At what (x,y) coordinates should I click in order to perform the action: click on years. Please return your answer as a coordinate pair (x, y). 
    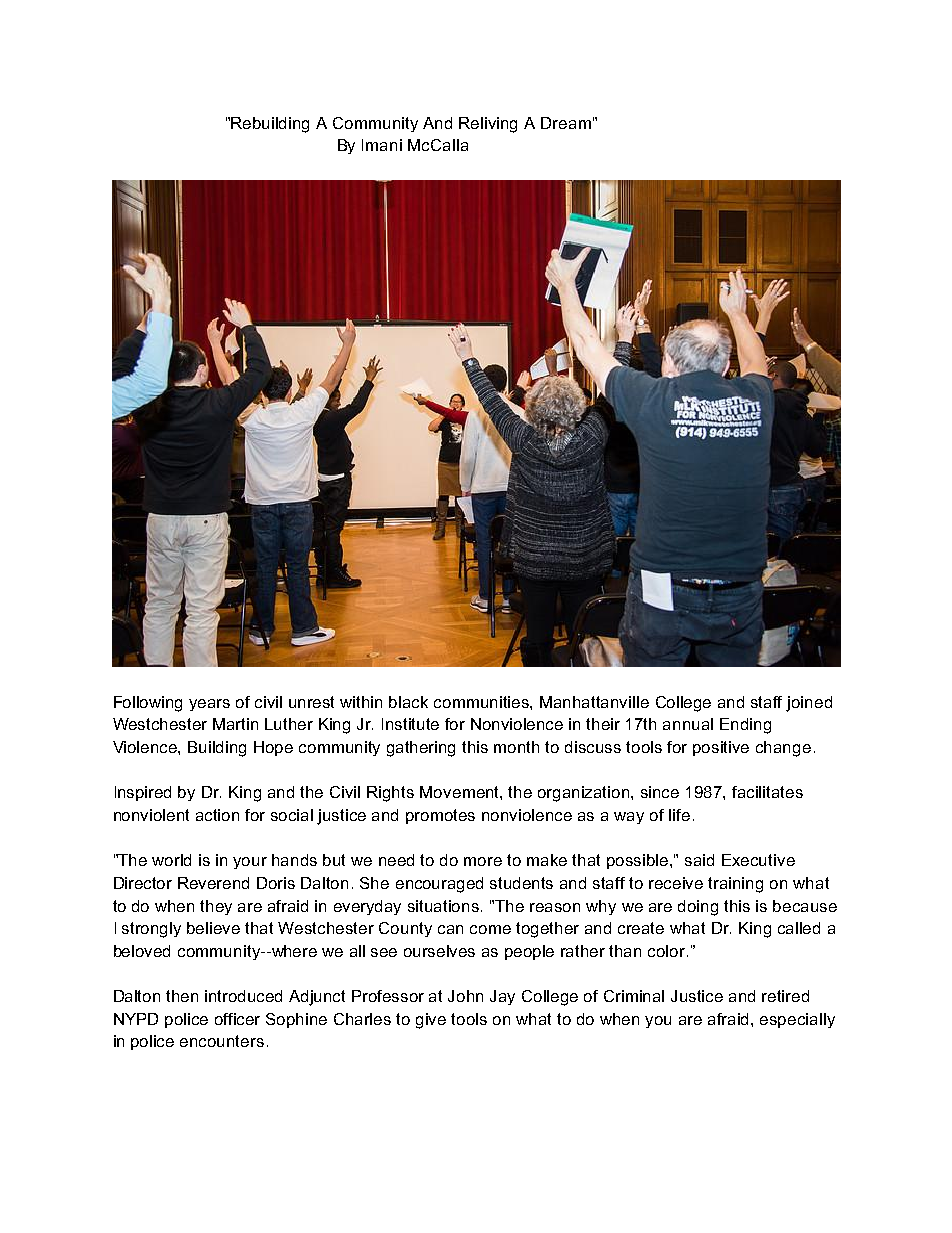
    Looking at the image, I should click on (209, 705).
